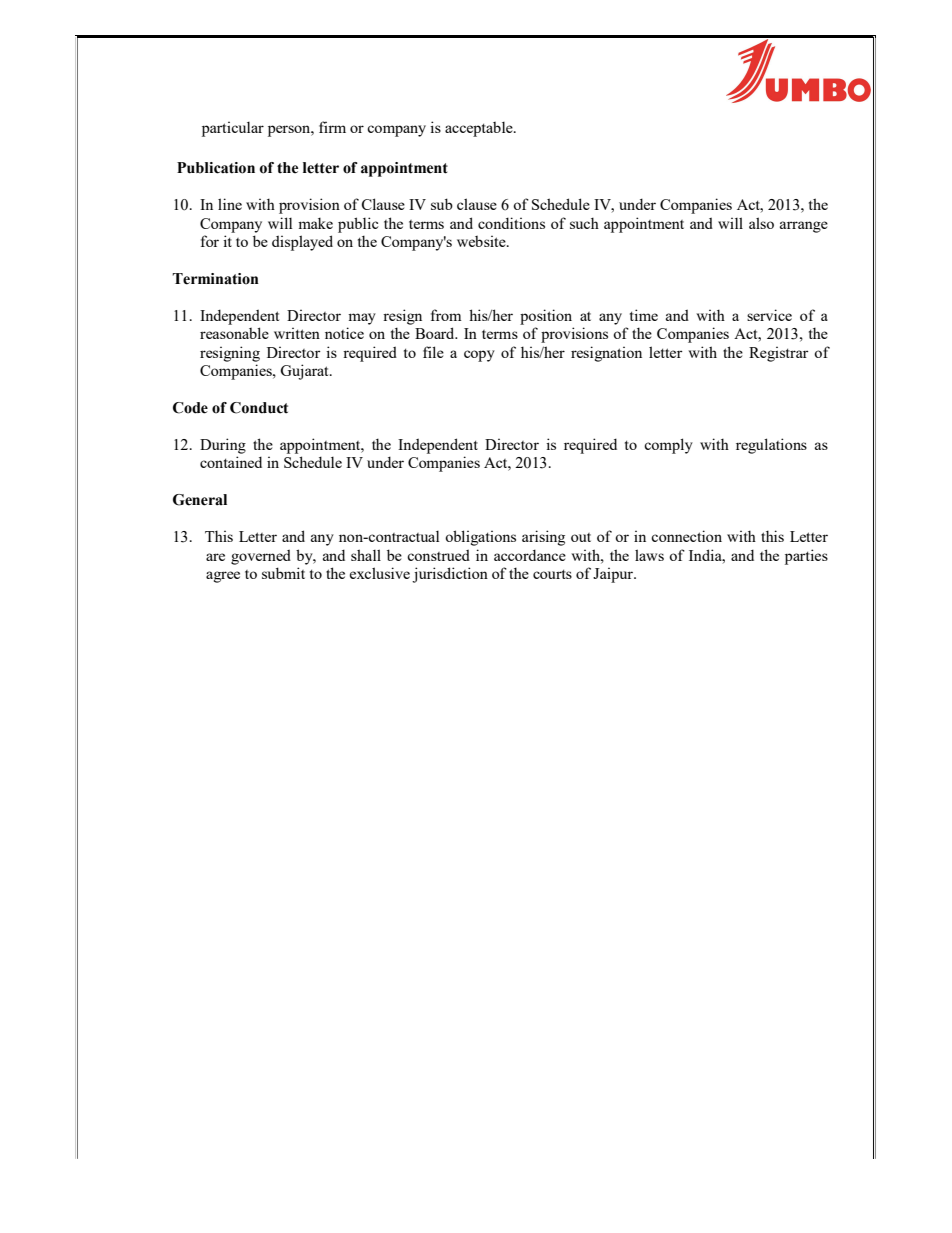 Image resolution: width=952 pixels, height=1233 pixels. Describe the element at coordinates (769, 315) in the screenshot. I see `service` at that location.
